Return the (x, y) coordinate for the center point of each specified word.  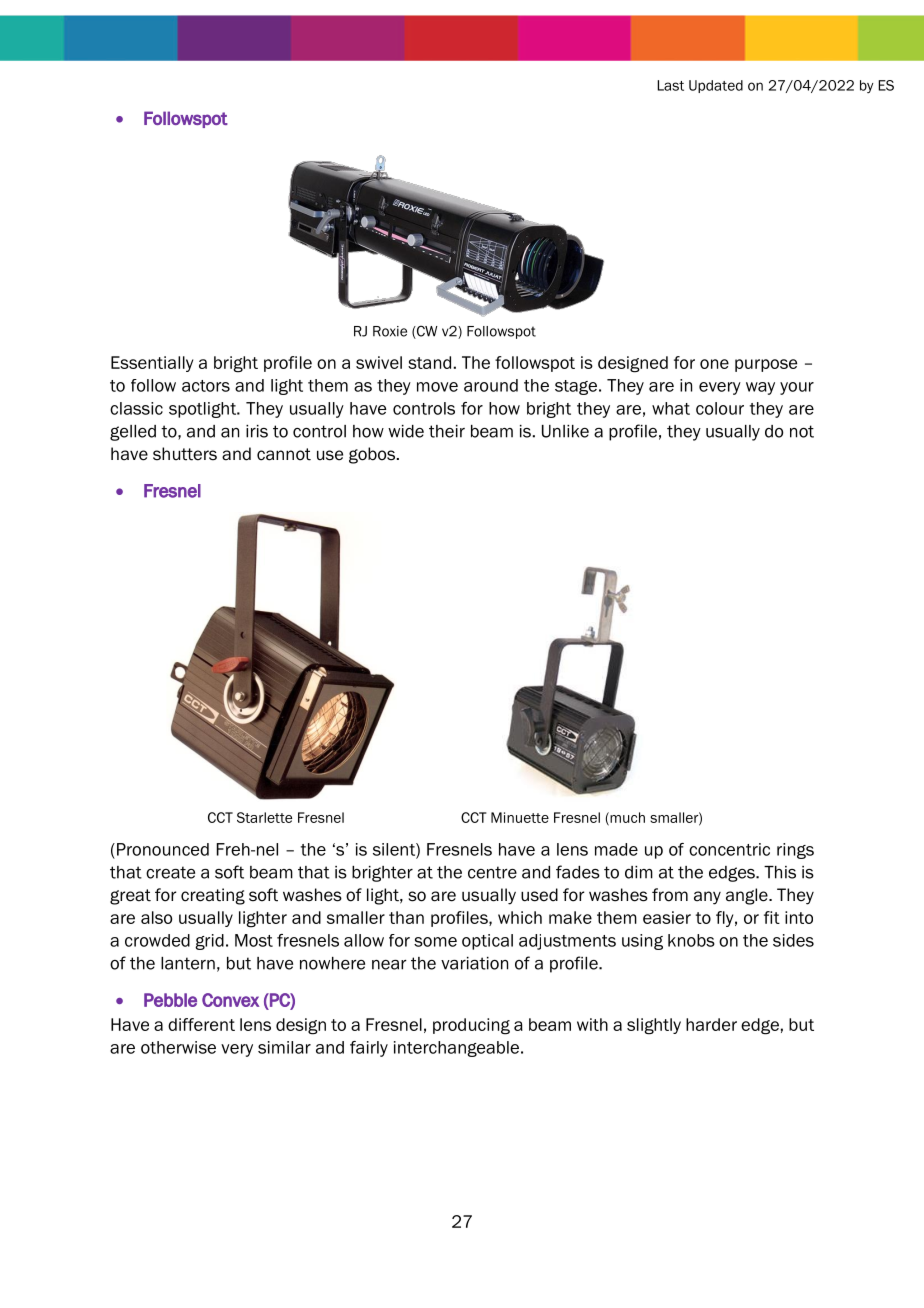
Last (670, 85)
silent (395, 850)
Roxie (390, 331)
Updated (716, 86)
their (447, 431)
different (201, 1024)
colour (720, 408)
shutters (185, 454)
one (714, 364)
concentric (729, 849)
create (170, 872)
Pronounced (163, 849)
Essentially (152, 364)
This (780, 872)
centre (492, 872)
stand (429, 362)
